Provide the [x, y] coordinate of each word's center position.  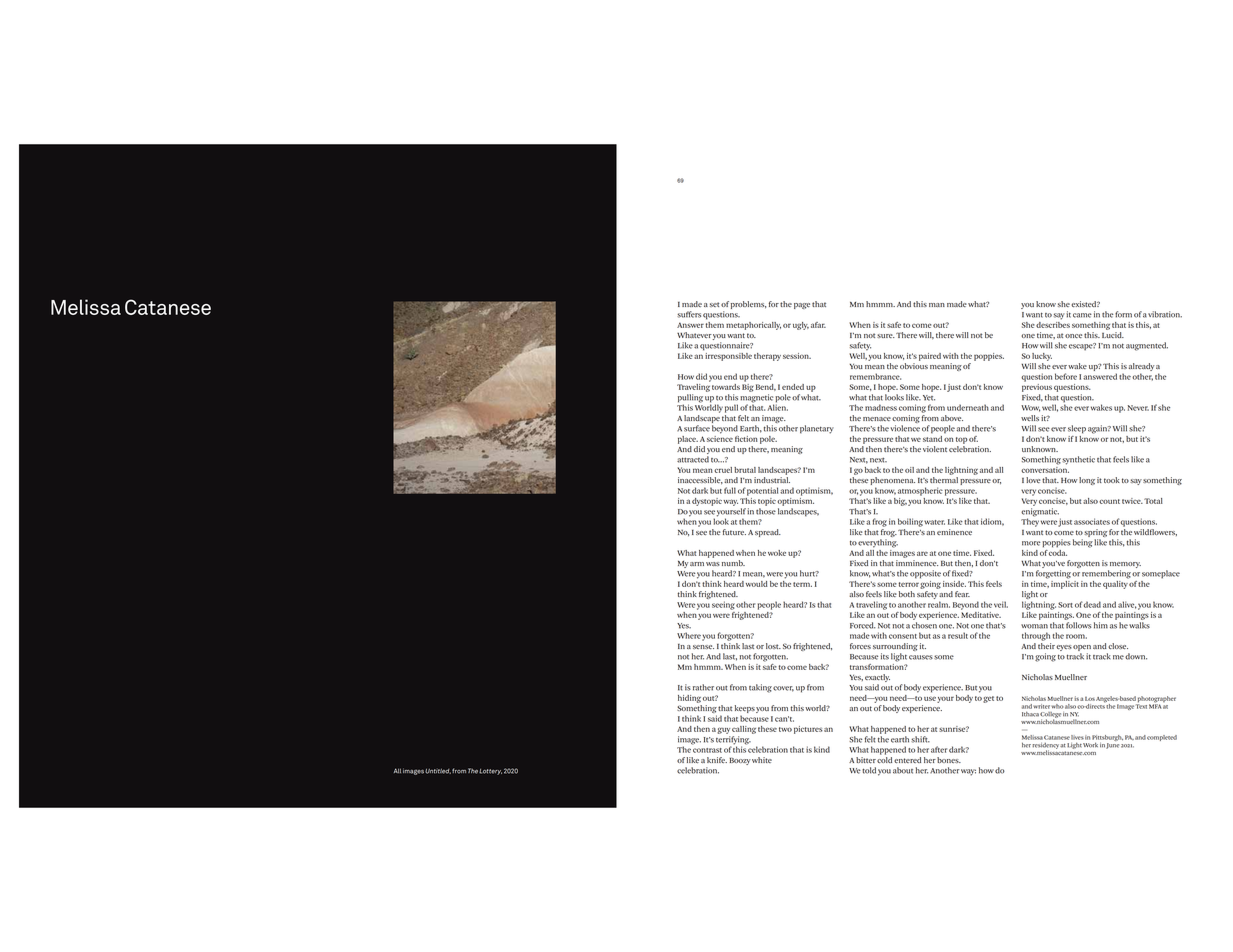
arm [697, 564]
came [1082, 315]
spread [768, 533]
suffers [689, 314]
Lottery [490, 772]
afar [818, 325]
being [1083, 543]
